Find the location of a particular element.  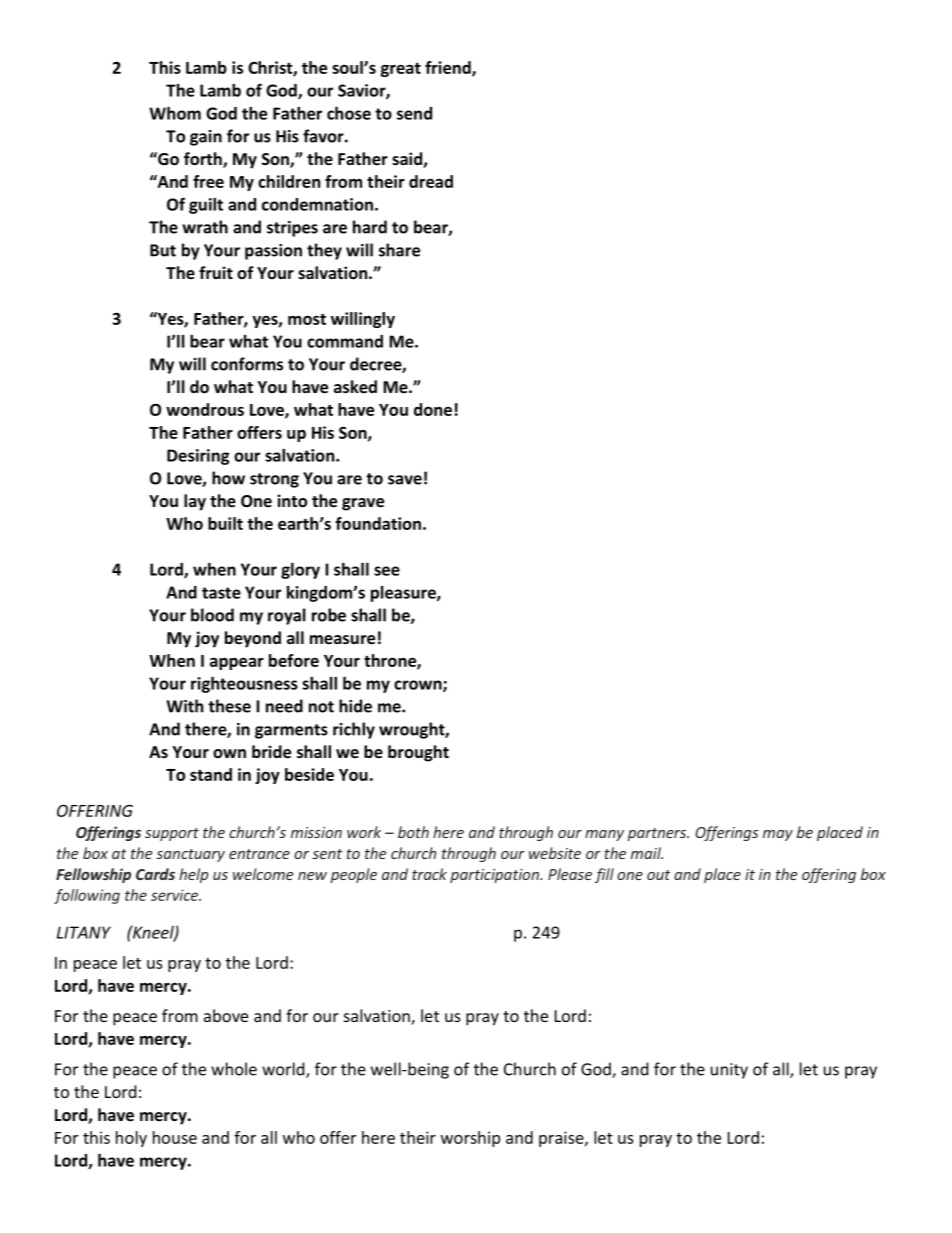

crown is located at coordinates (419, 686).
